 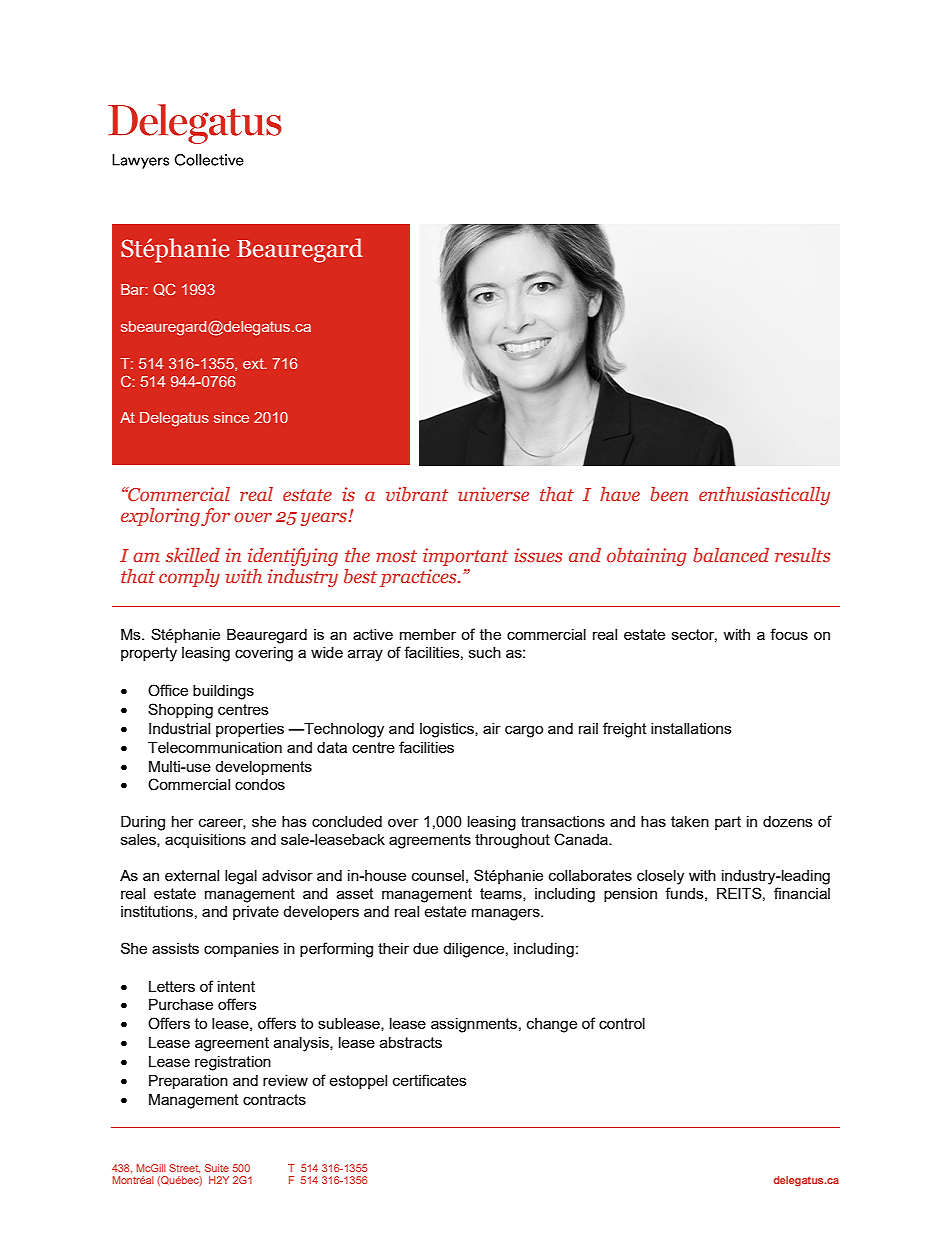 What do you see at coordinates (728, 823) in the image?
I see `part` at bounding box center [728, 823].
